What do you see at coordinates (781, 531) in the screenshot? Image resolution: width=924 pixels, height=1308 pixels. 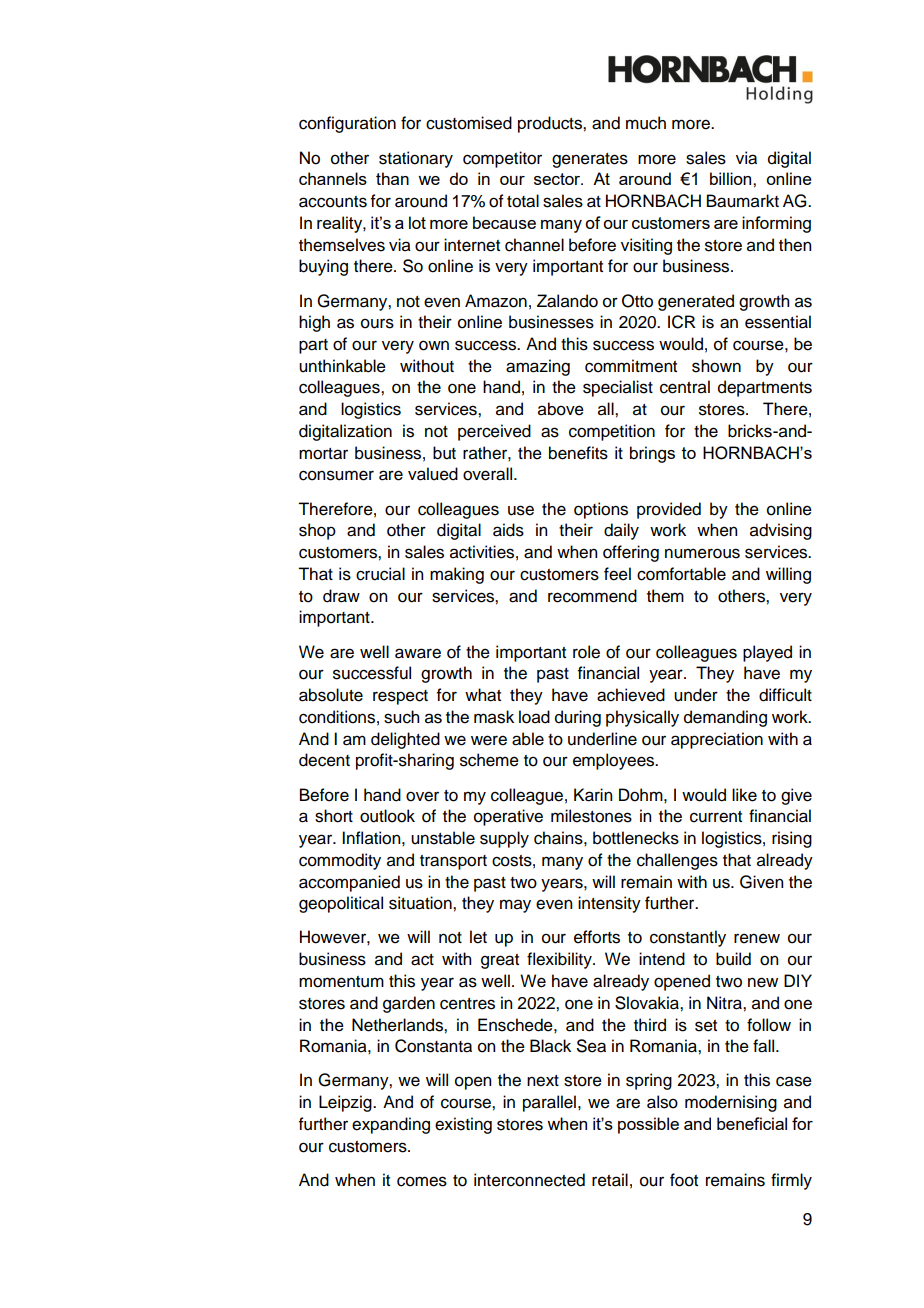 I see `advising` at bounding box center [781, 531].
